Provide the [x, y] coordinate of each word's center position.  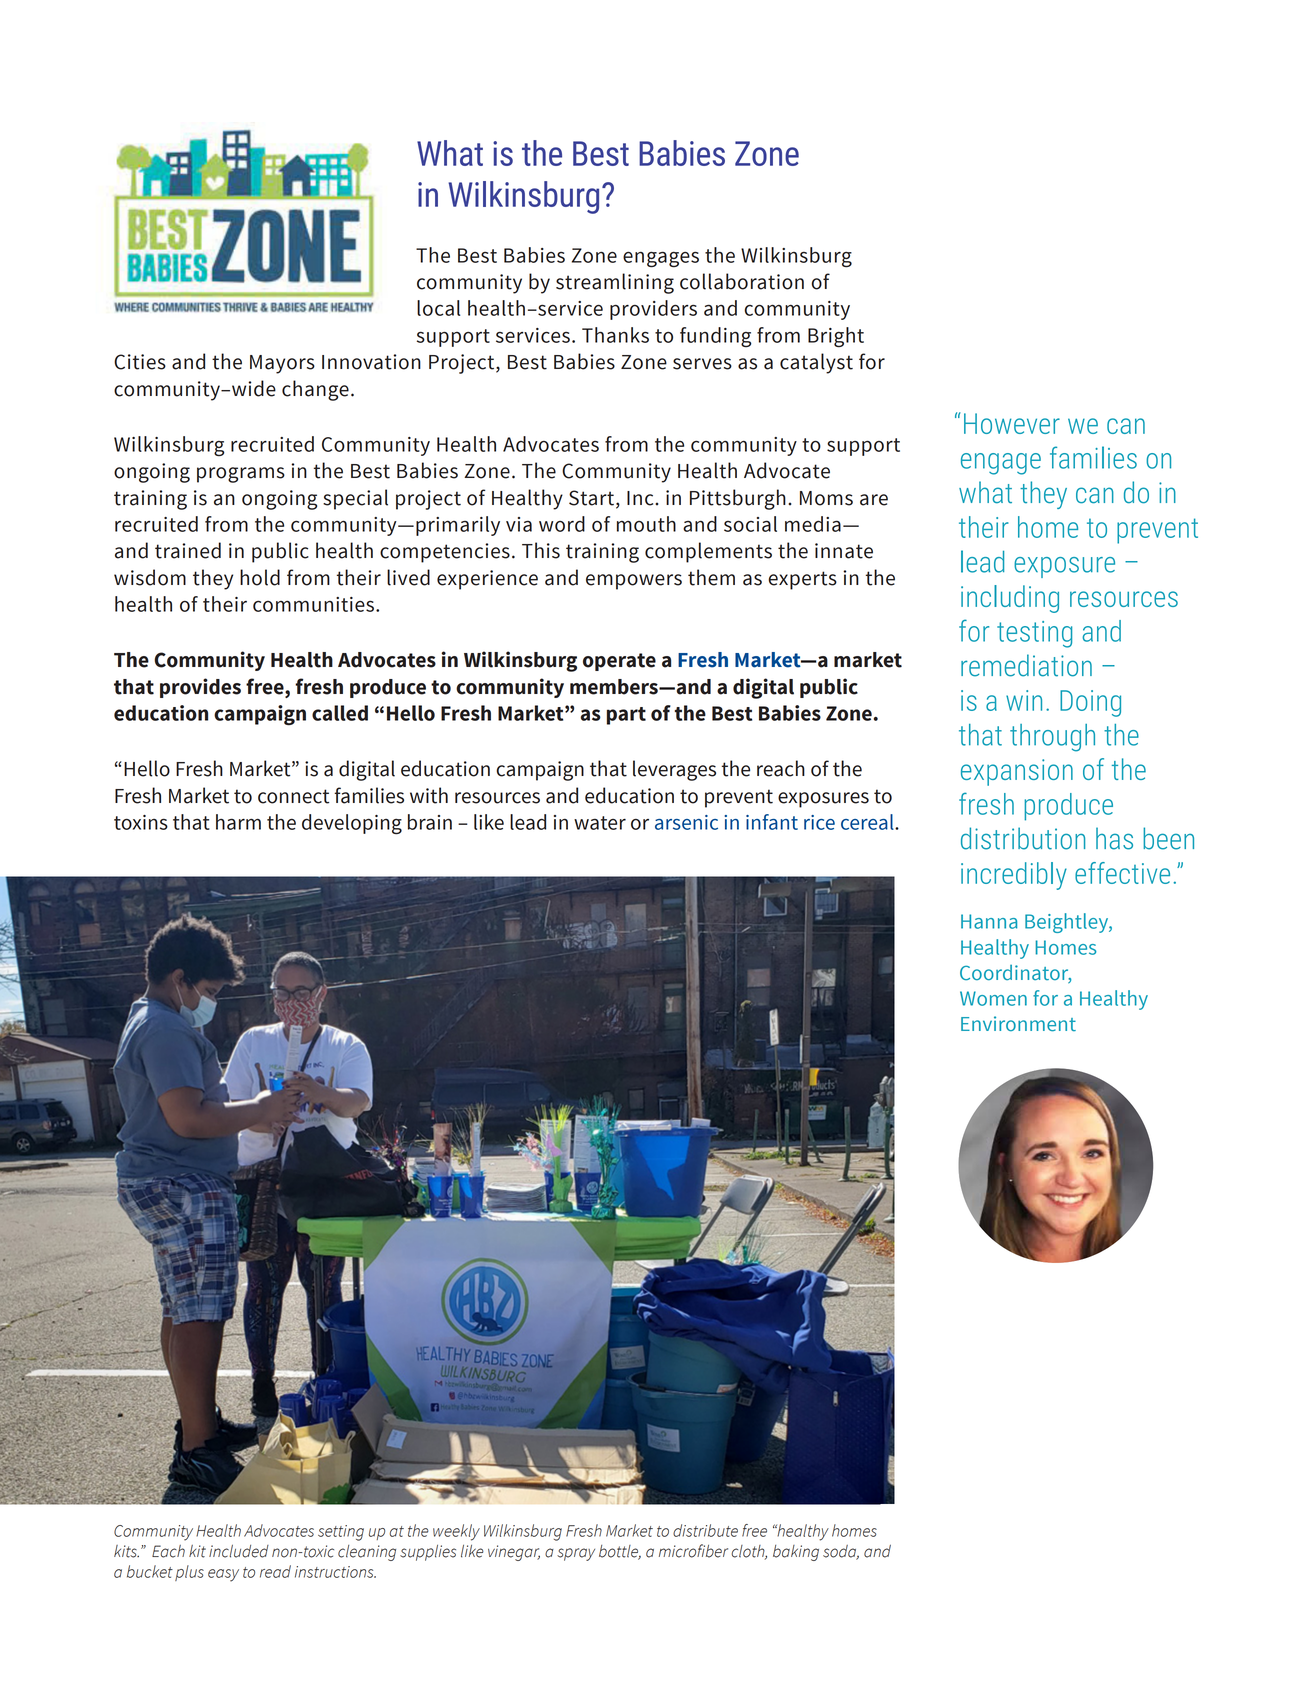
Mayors [282, 364]
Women [993, 998]
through [1052, 738]
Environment [1018, 1024]
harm [238, 822]
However [1012, 423]
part [626, 716]
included [239, 1551]
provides [200, 688]
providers [653, 310]
